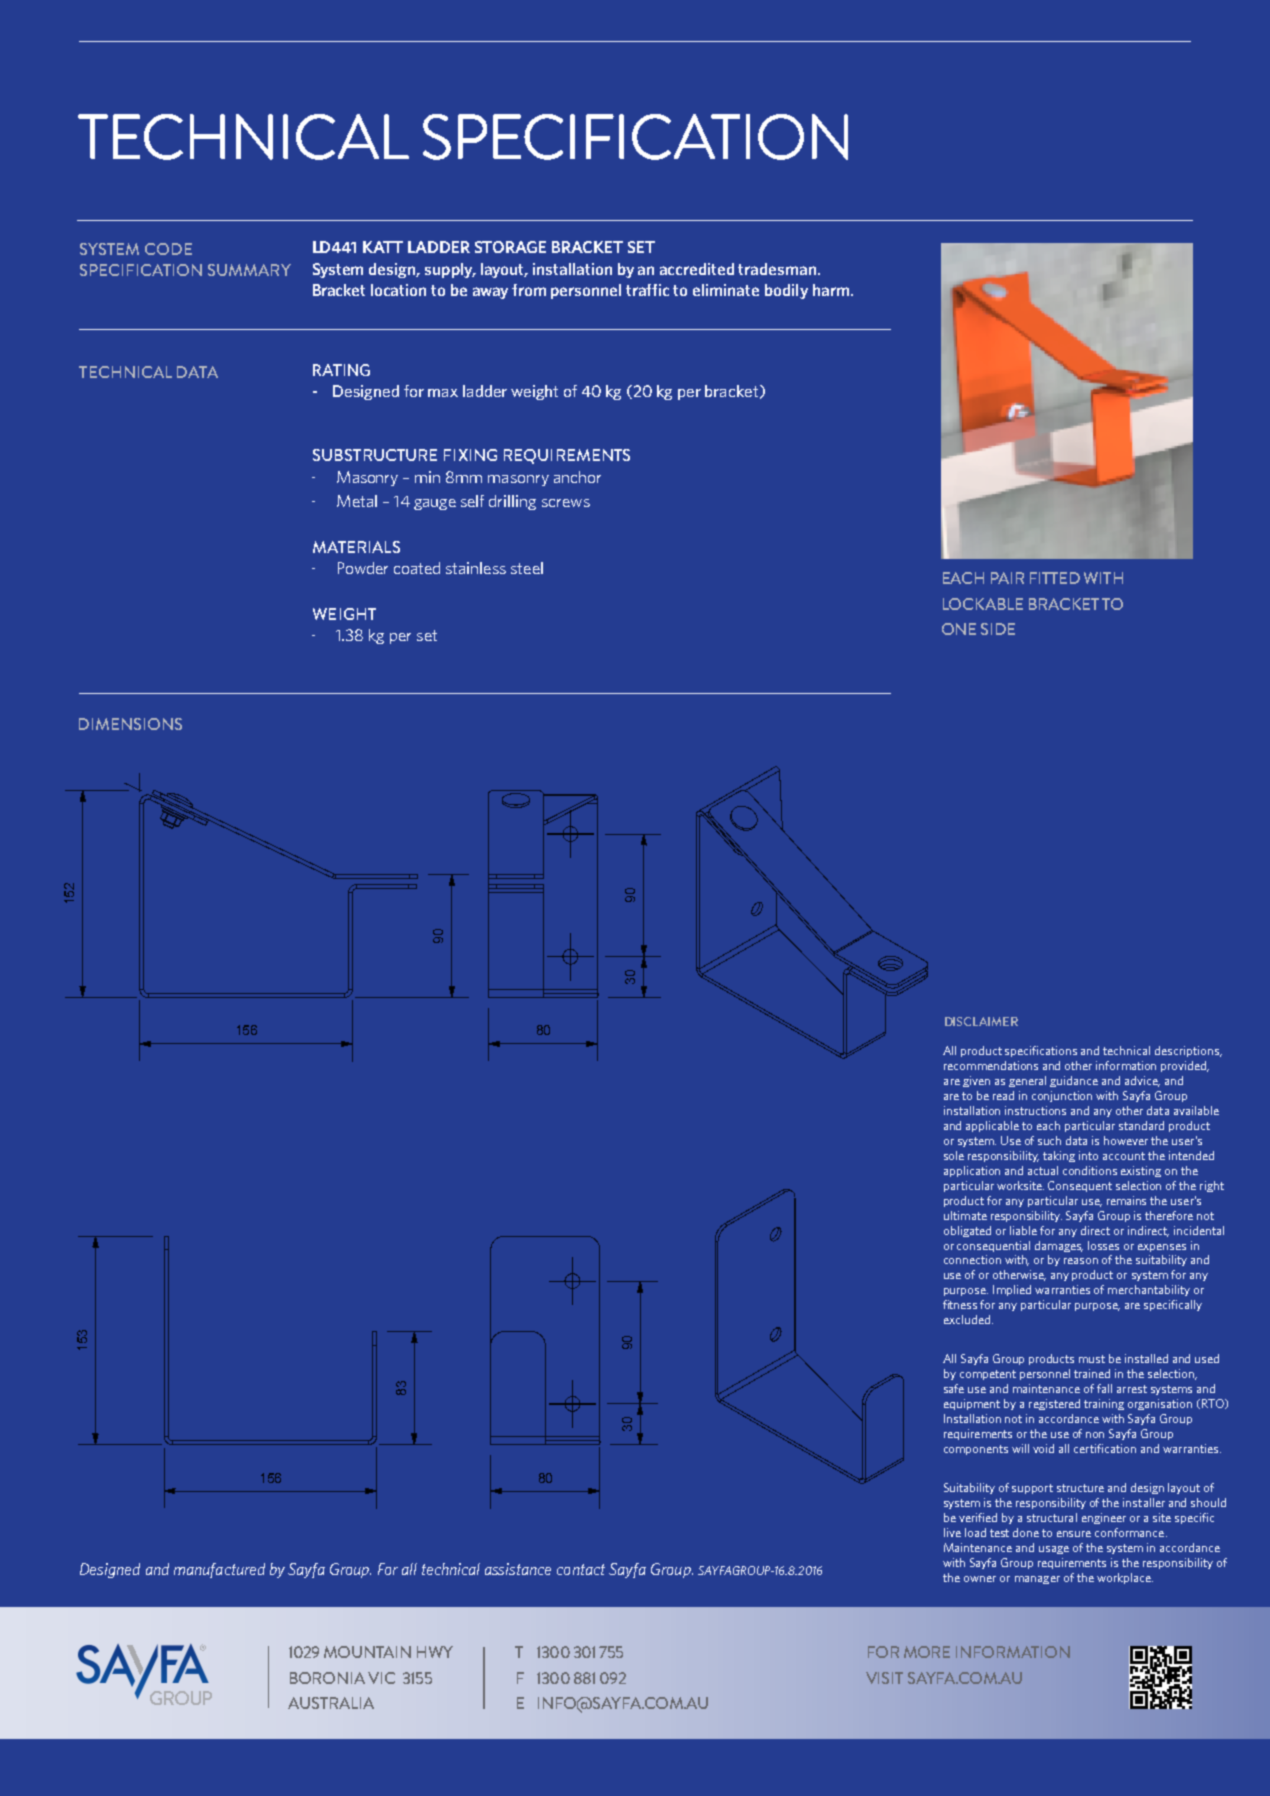 The image size is (1270, 1796). Describe the element at coordinates (1074, 1081) in the screenshot. I see `guidance` at that location.
